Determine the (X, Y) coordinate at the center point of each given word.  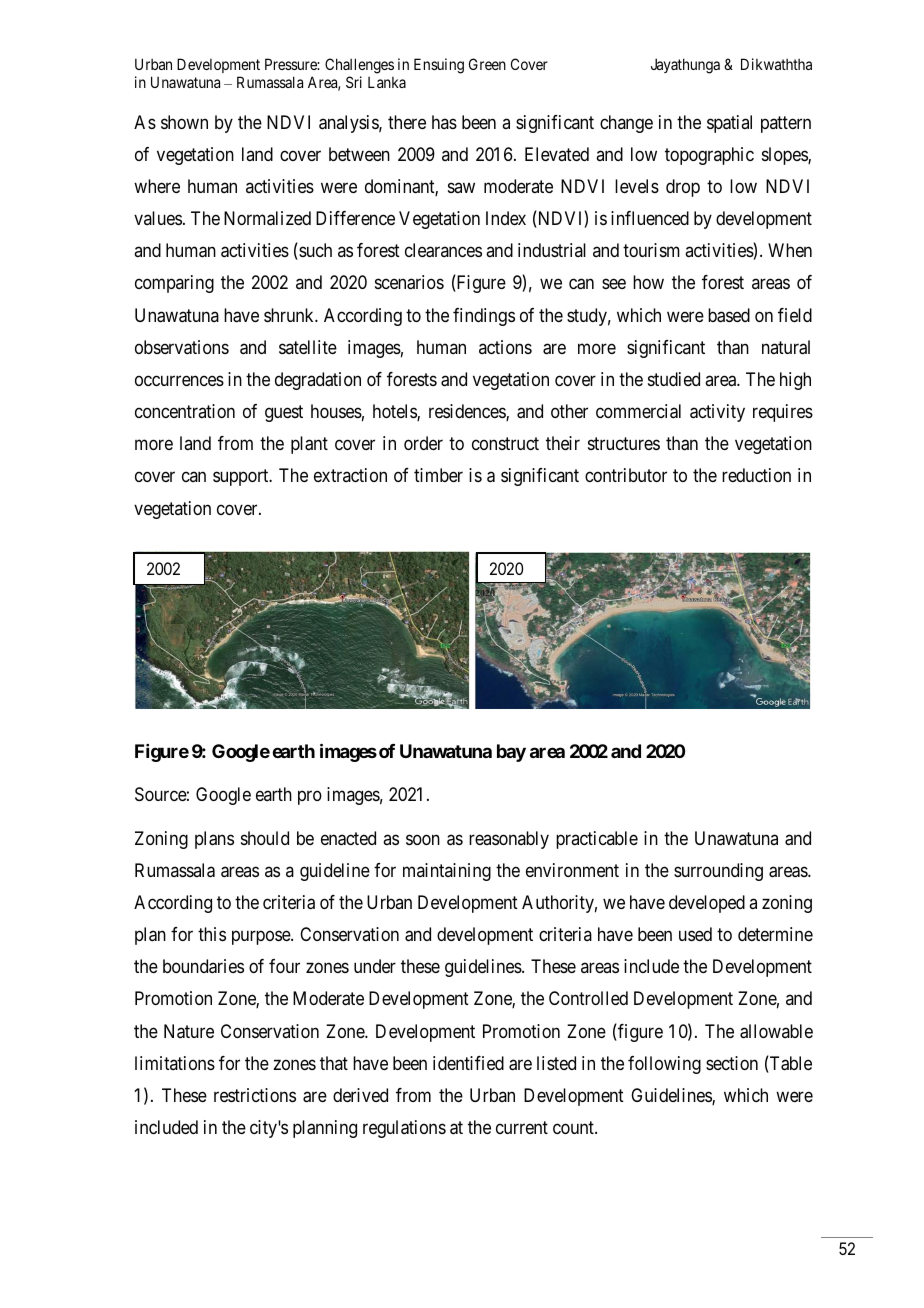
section (732, 1063)
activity (717, 413)
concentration (185, 411)
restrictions (255, 1095)
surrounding (718, 872)
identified (468, 1063)
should (265, 838)
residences (468, 412)
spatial (729, 124)
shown (184, 122)
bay (511, 753)
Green (487, 64)
